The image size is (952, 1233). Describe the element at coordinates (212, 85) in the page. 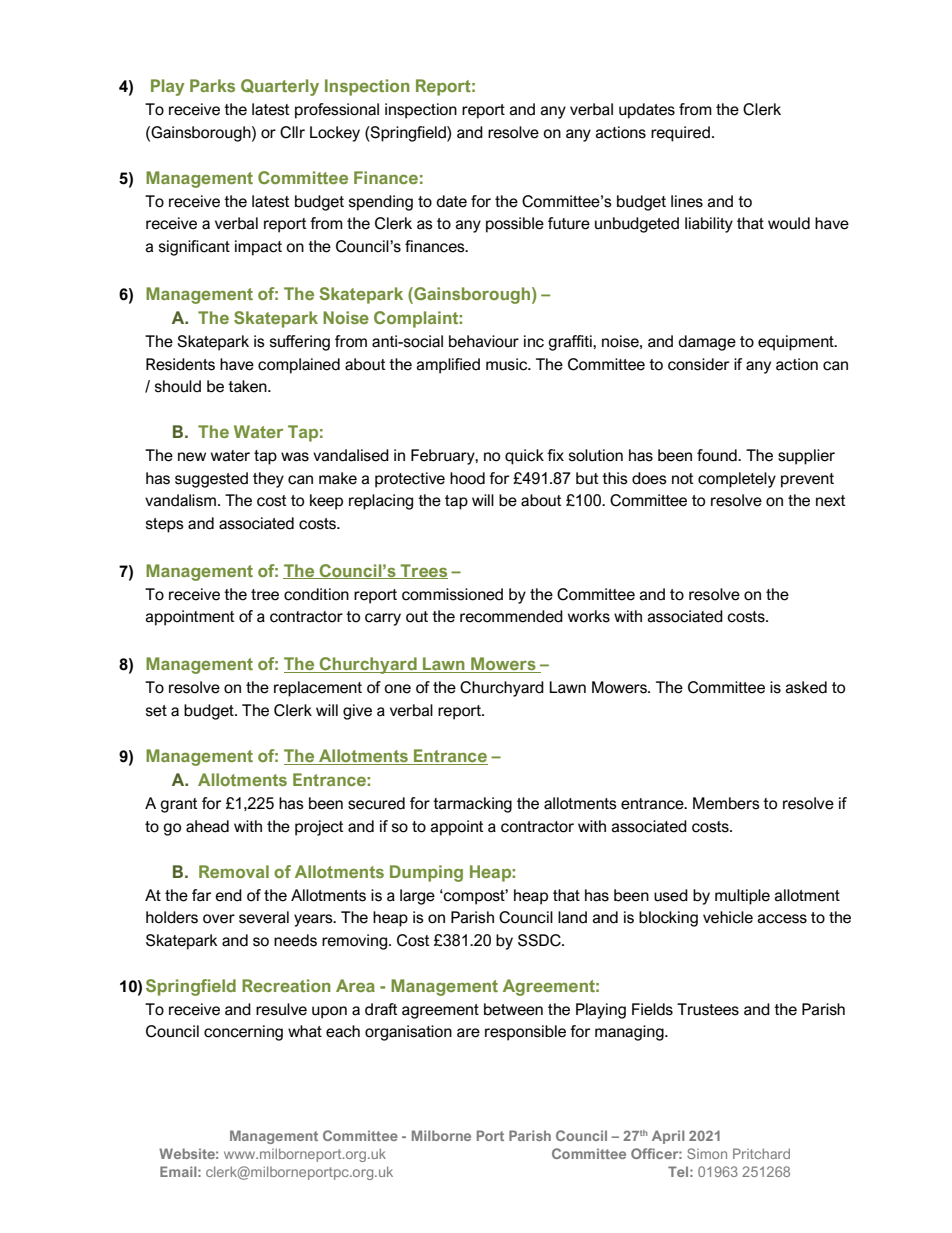

I see `Parks` at that location.
